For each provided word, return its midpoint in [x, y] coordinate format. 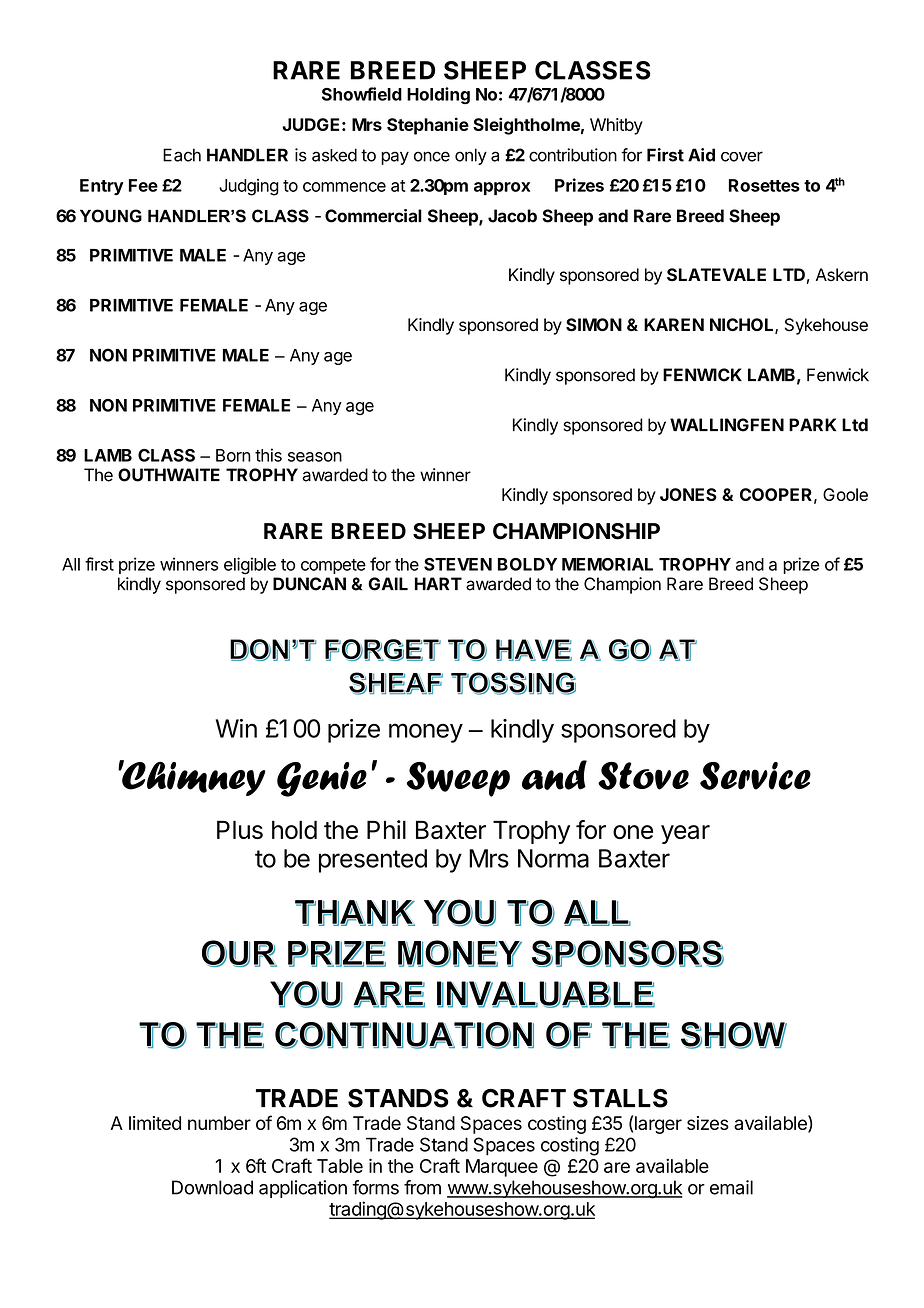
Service [755, 776]
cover [742, 156]
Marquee [502, 1168]
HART [438, 583]
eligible [250, 566]
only [471, 156]
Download [212, 1187]
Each [182, 155]
